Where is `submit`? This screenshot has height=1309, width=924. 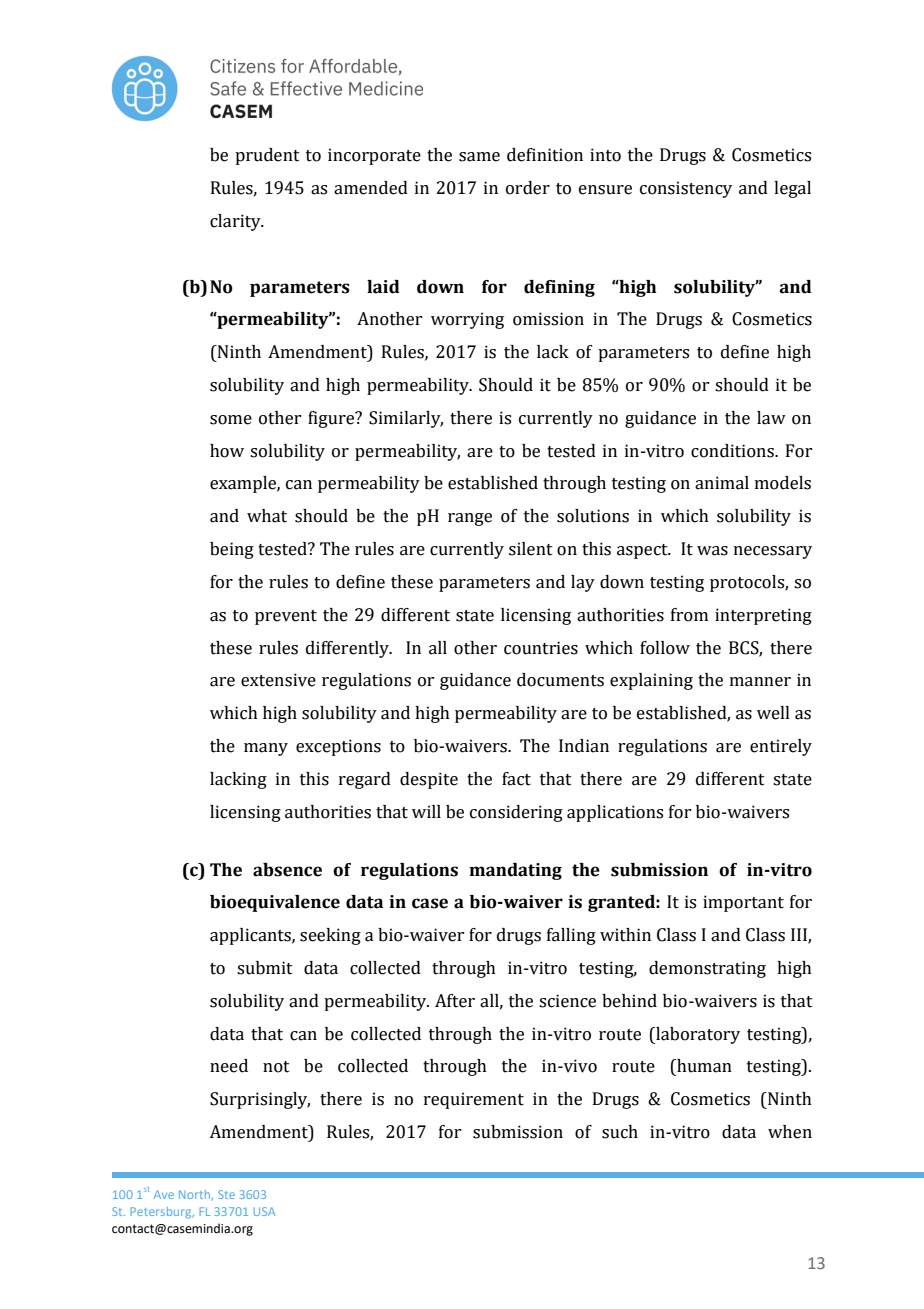
submit is located at coordinates (265, 968).
